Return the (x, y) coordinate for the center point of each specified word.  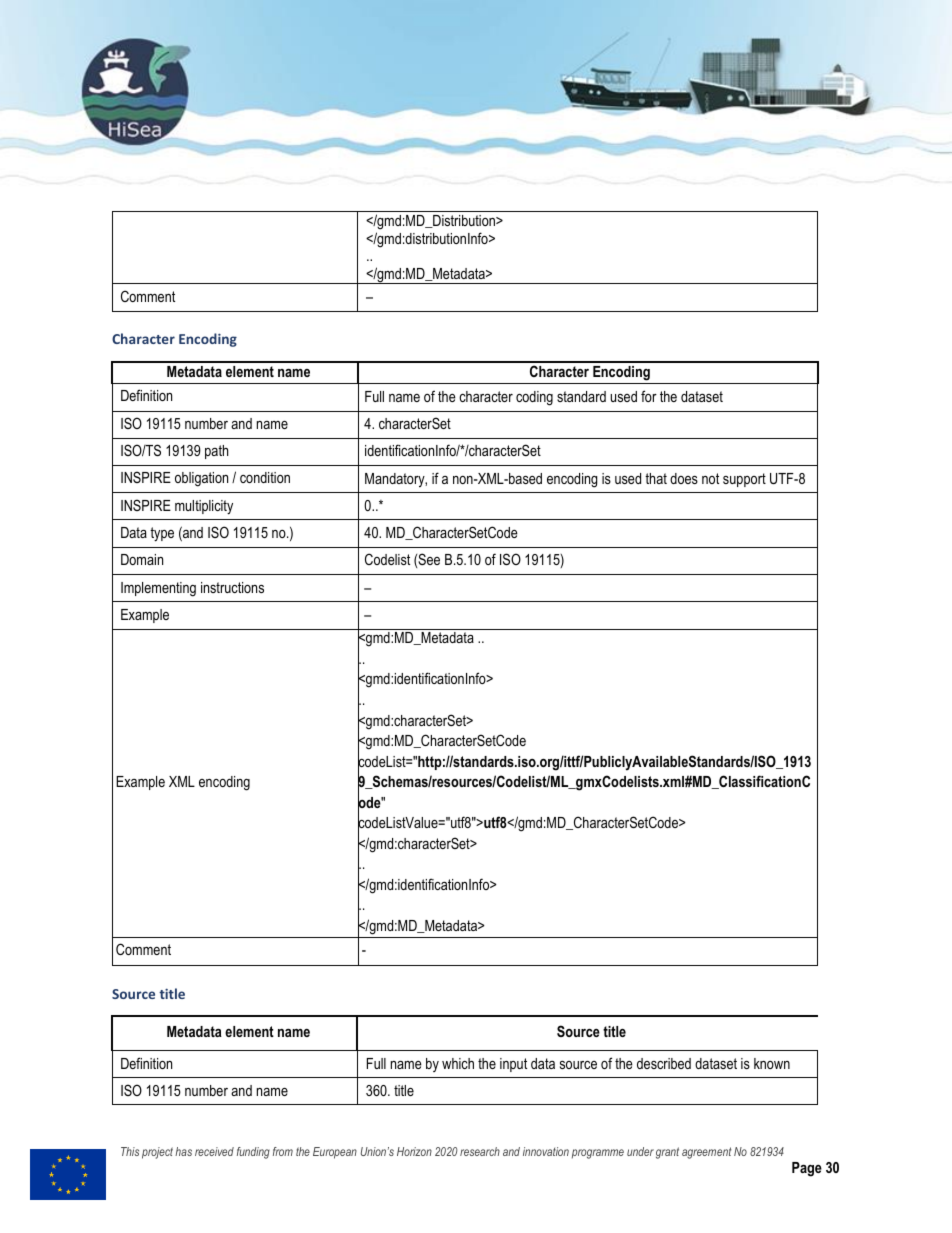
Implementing (158, 589)
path (216, 452)
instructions (232, 587)
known (772, 1063)
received (214, 1151)
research (480, 1151)
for (649, 396)
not (710, 478)
